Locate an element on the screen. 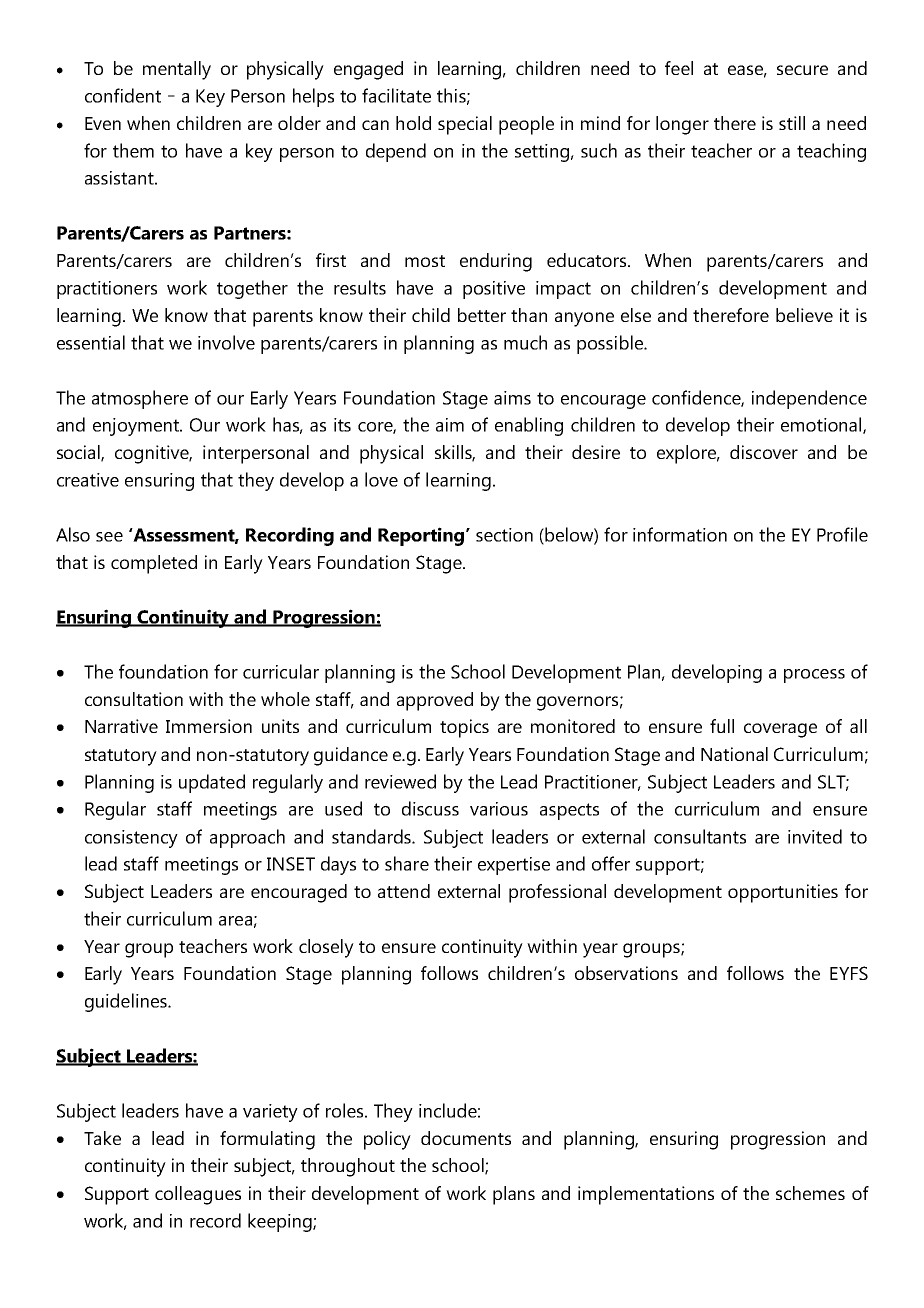  colleagues is located at coordinates (198, 1195).
